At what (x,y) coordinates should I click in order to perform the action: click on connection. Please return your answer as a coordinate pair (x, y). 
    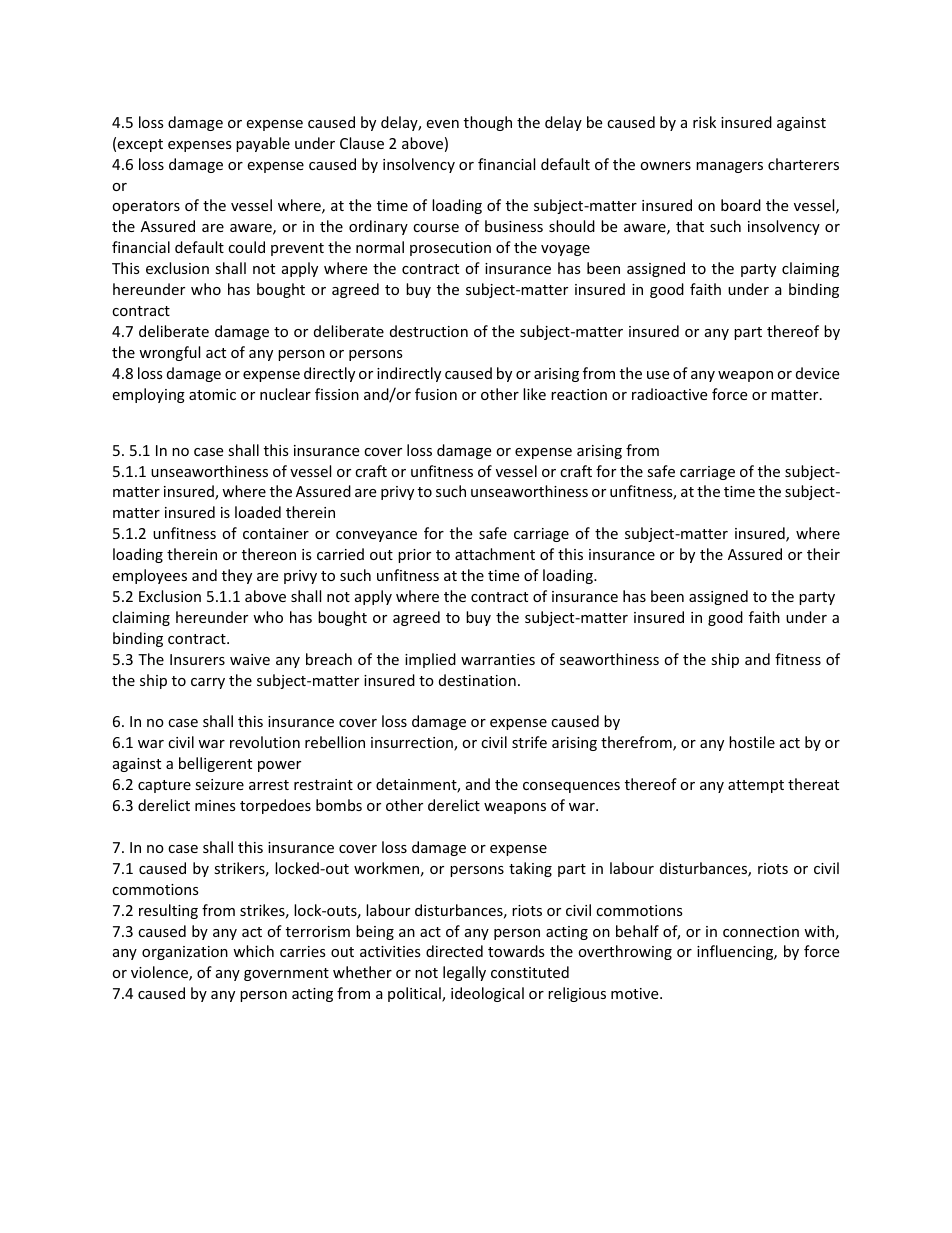
    Looking at the image, I should click on (761, 931).
